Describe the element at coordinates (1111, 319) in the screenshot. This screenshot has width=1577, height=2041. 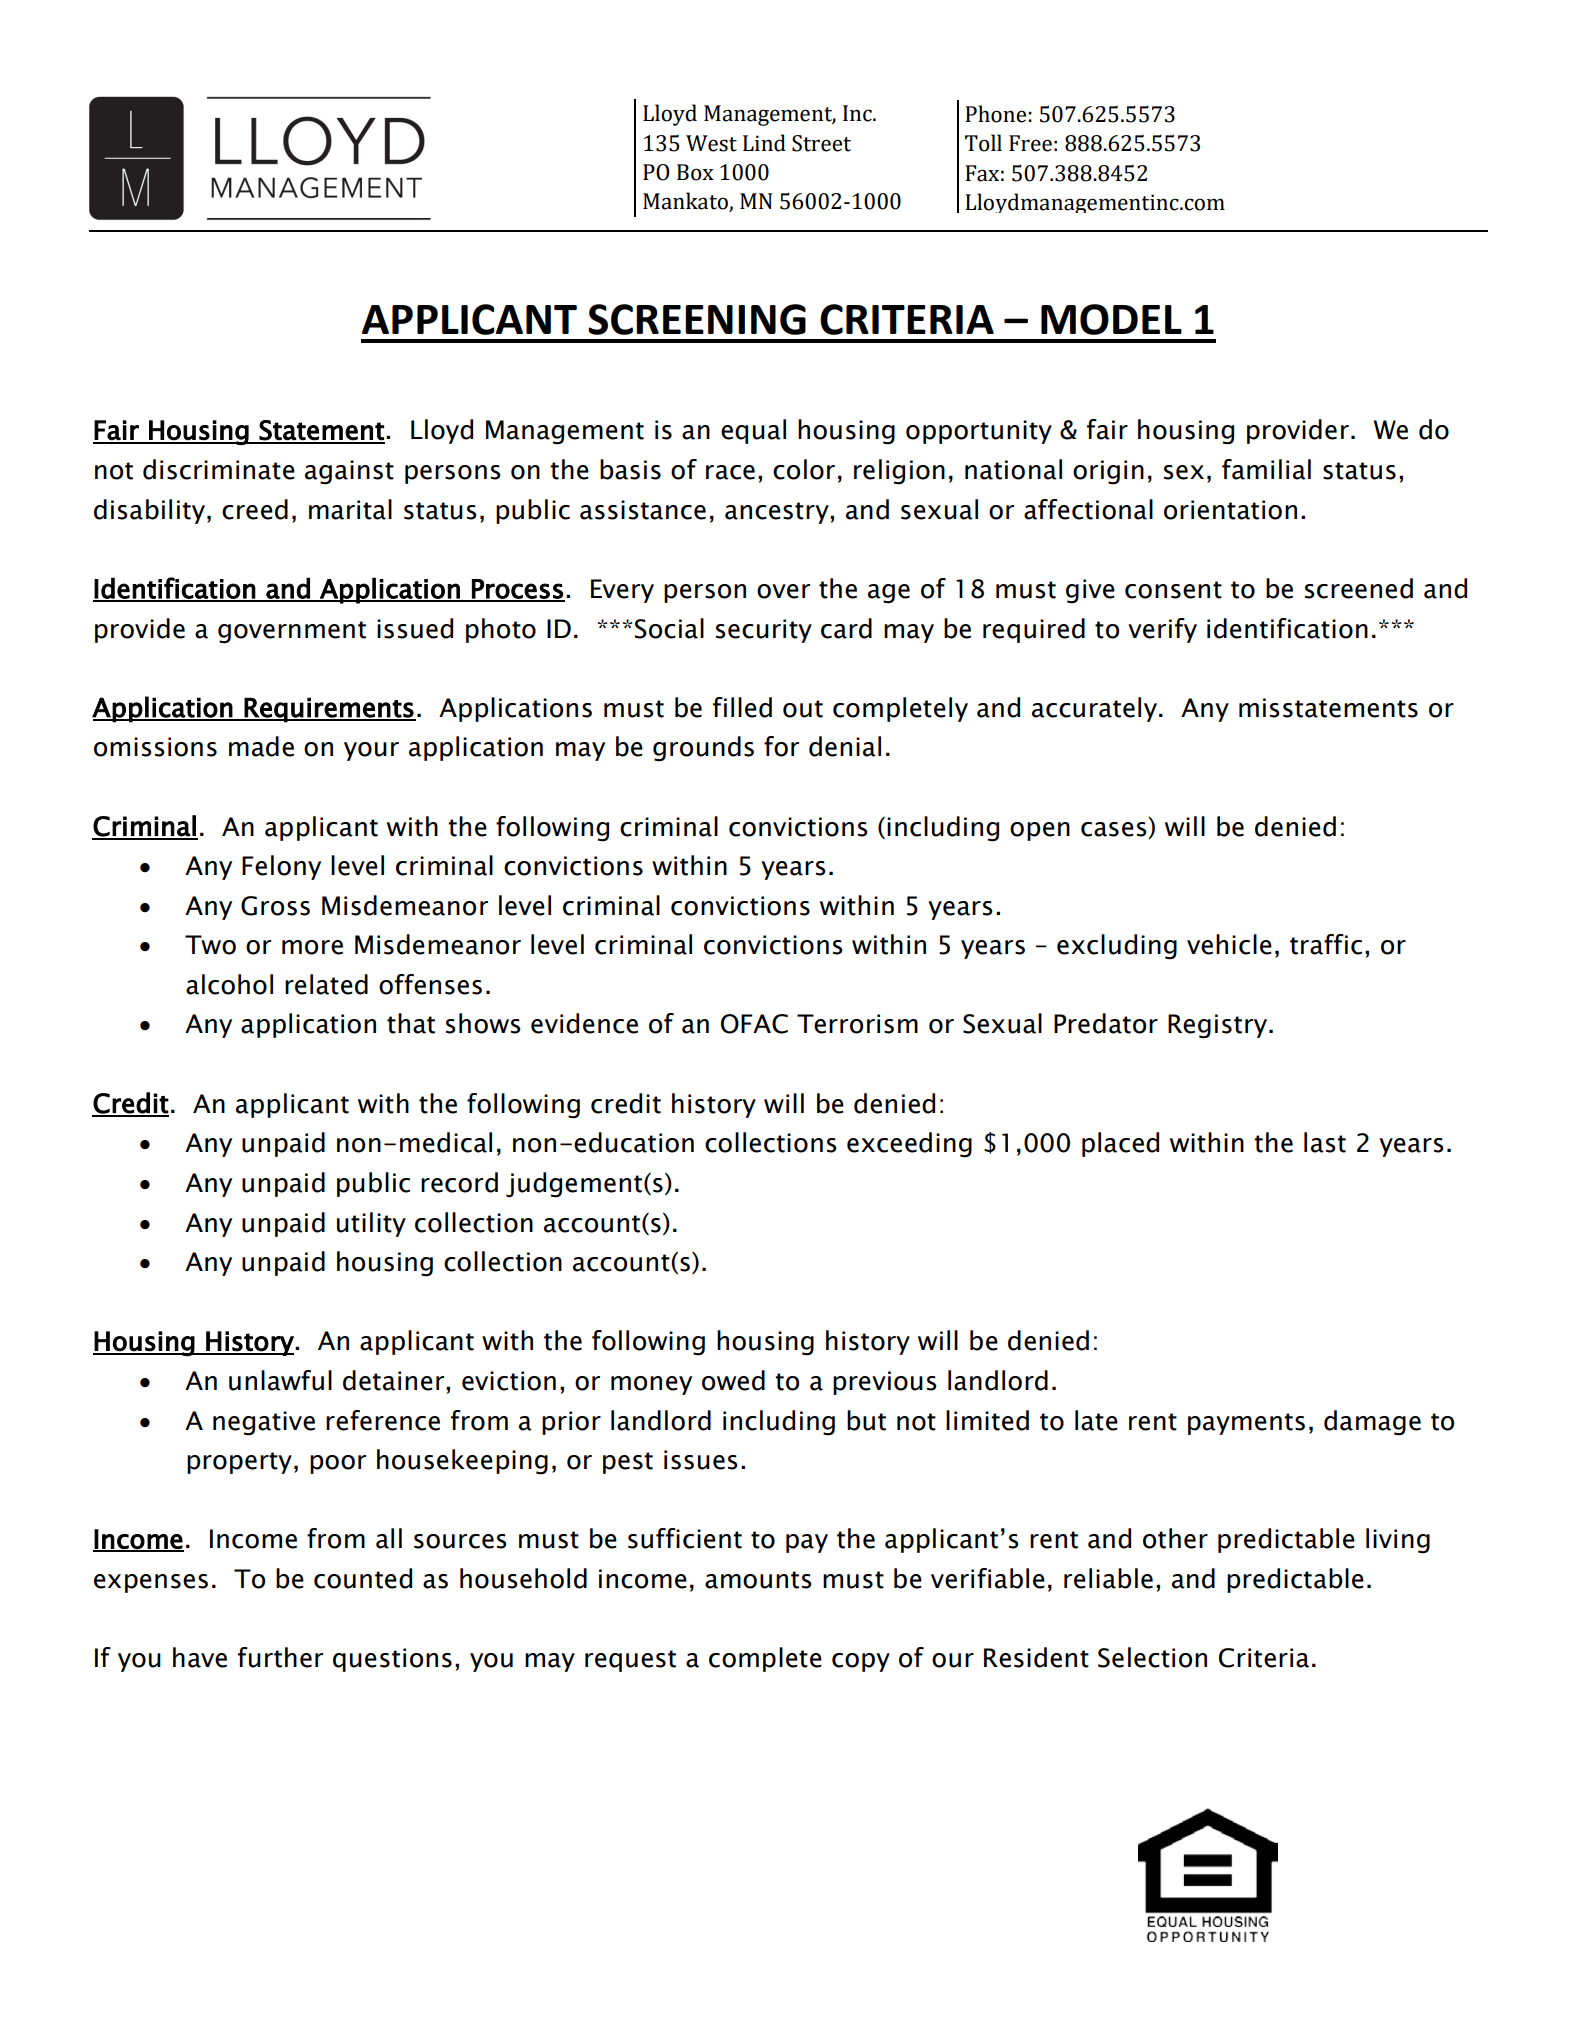
I see `MODEL` at that location.
